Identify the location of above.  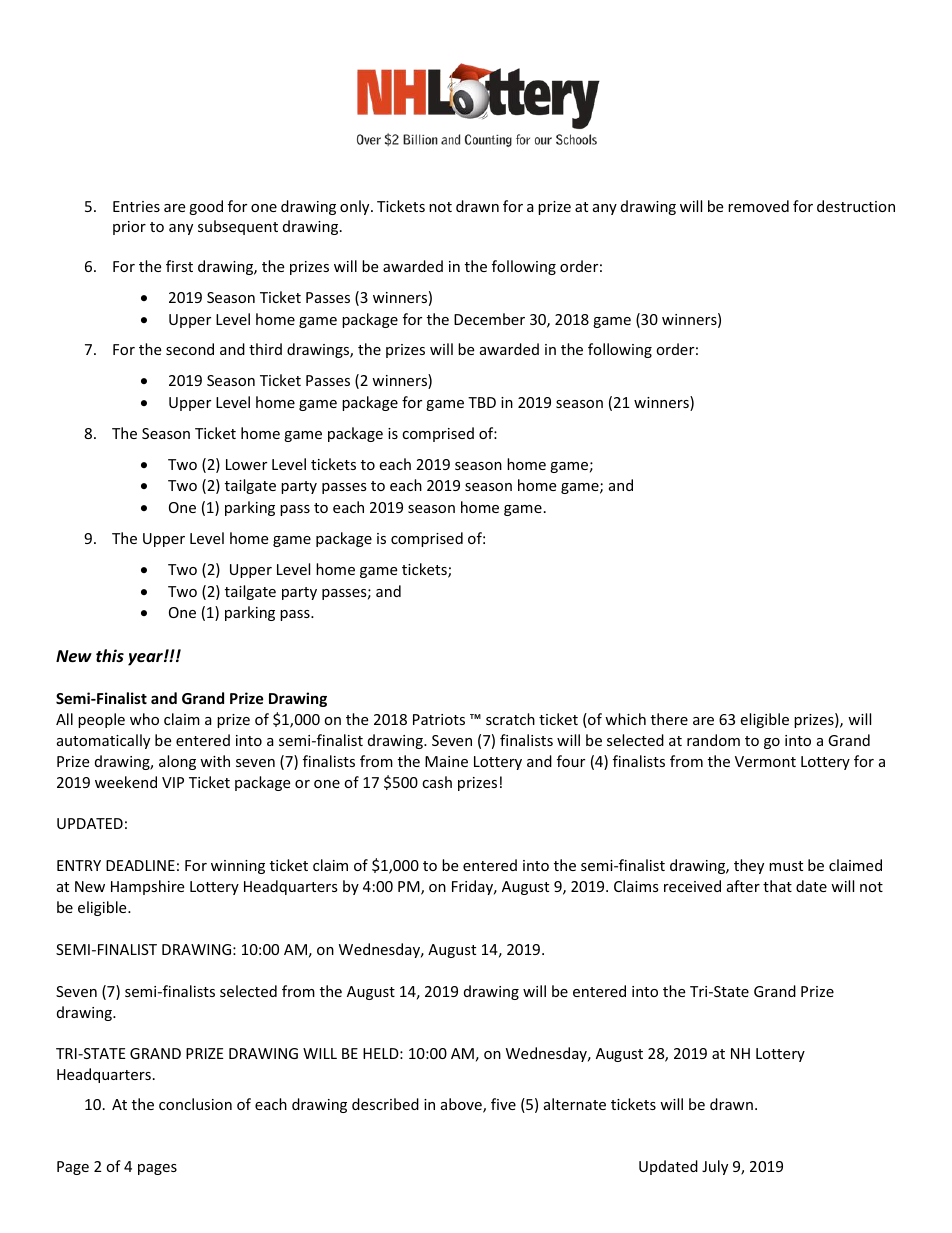
(462, 1105).
